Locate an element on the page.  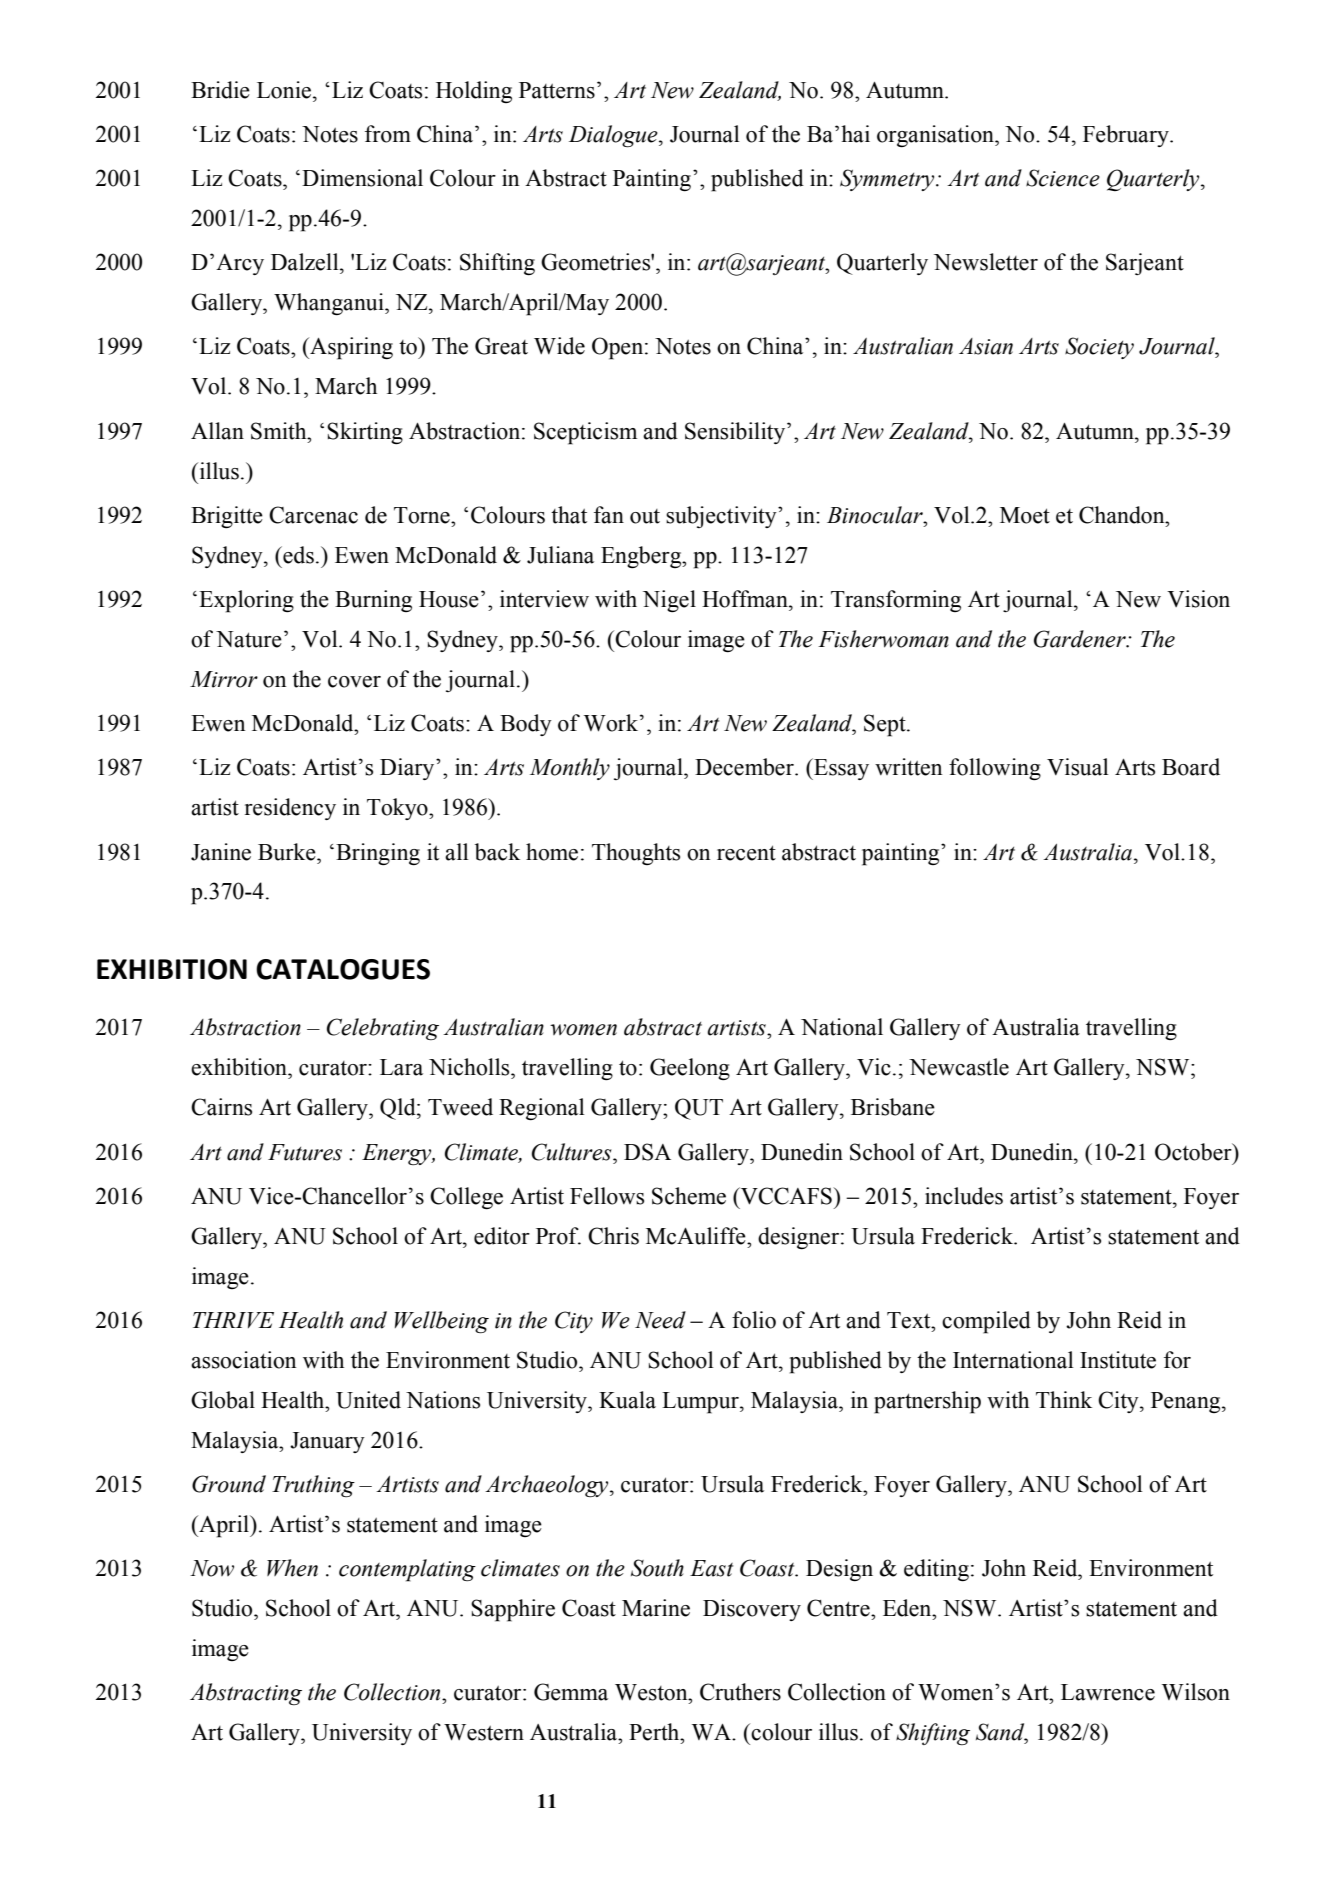
Patterns is located at coordinates (557, 90).
